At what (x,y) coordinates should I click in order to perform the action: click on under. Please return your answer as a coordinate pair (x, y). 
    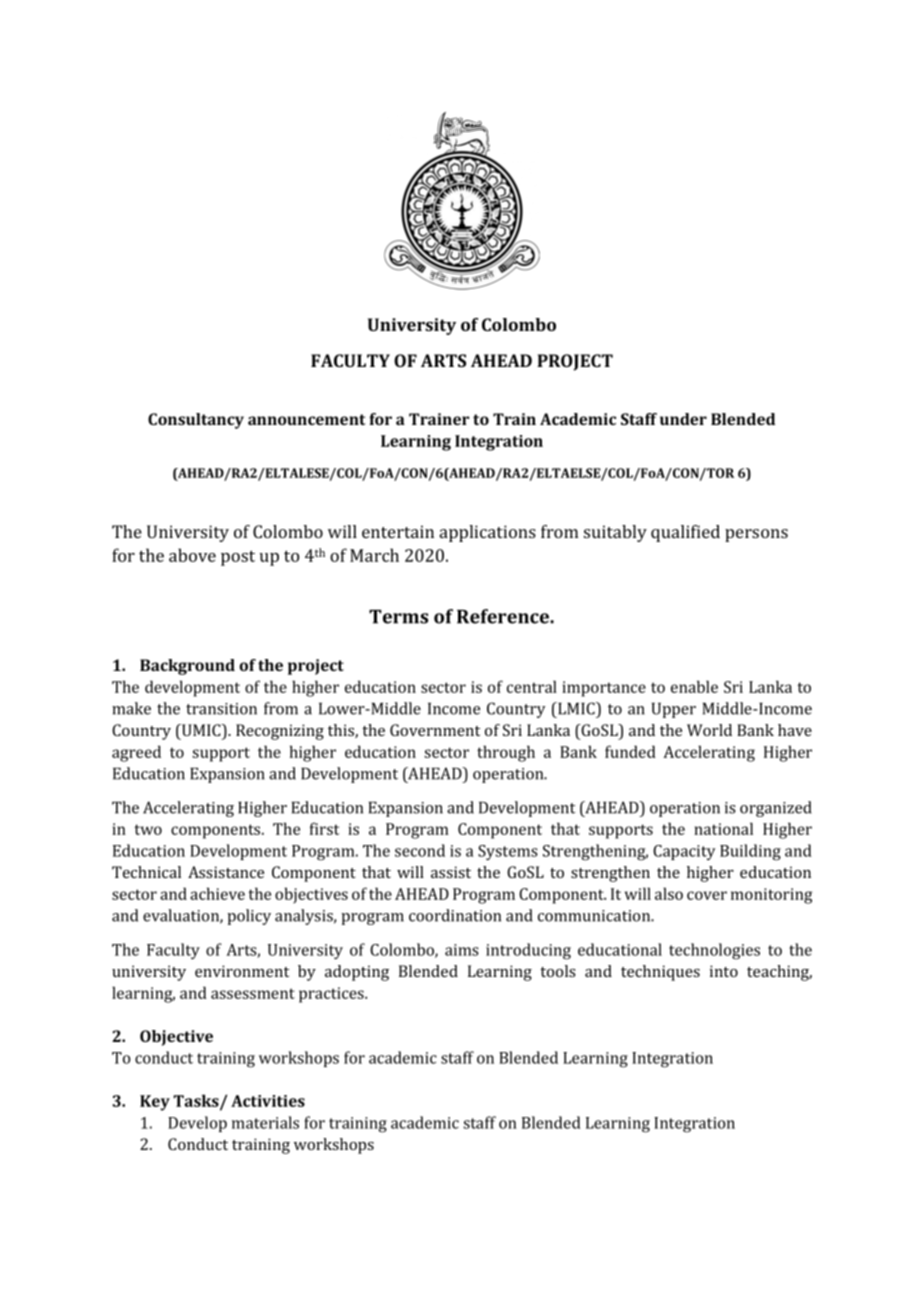
    Looking at the image, I should click on (683, 419).
